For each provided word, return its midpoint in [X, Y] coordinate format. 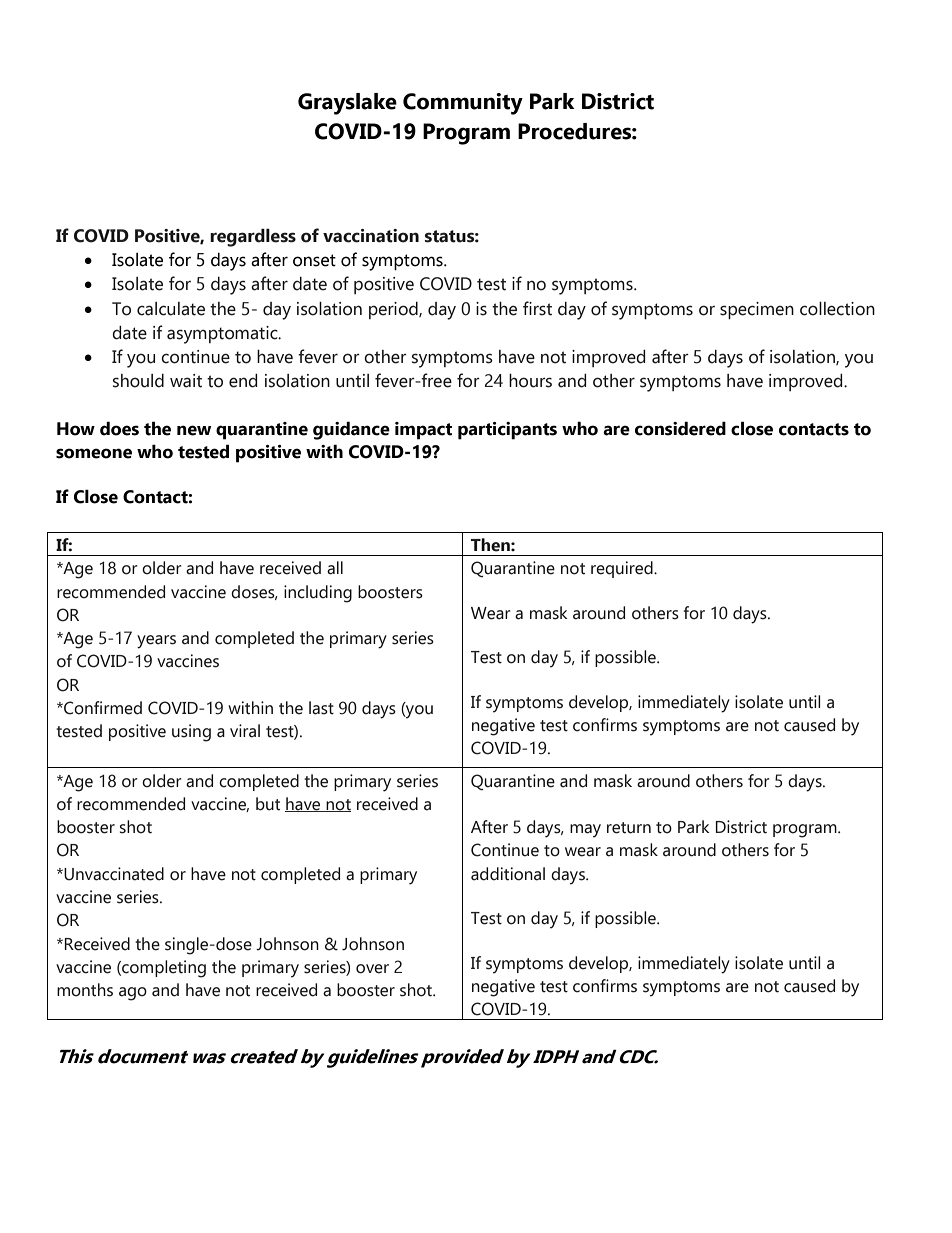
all [335, 568]
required [623, 569]
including [318, 594]
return [629, 828]
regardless [253, 238]
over [372, 969]
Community [463, 104]
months [85, 990]
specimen [757, 310]
